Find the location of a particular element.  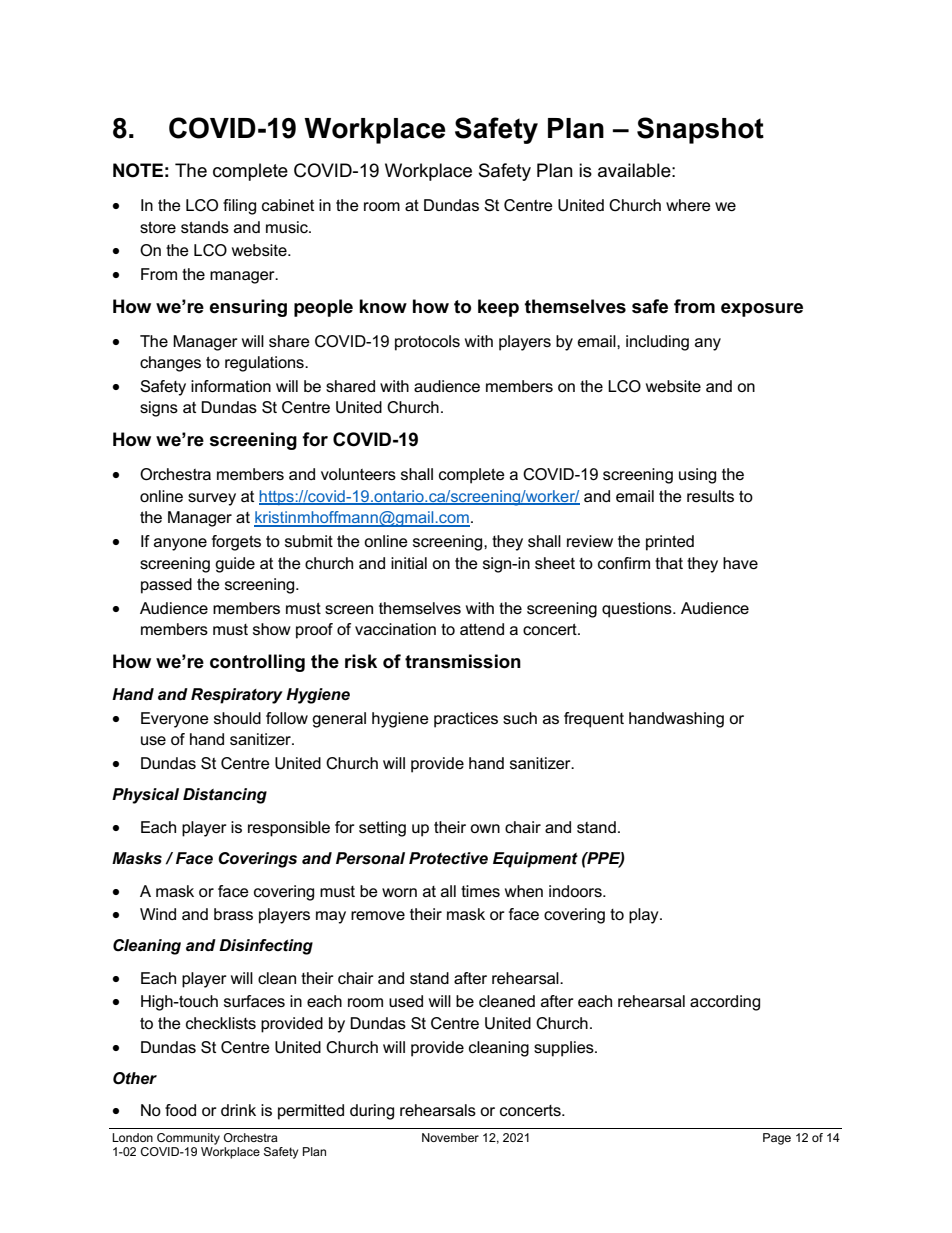

questions is located at coordinates (638, 610).
